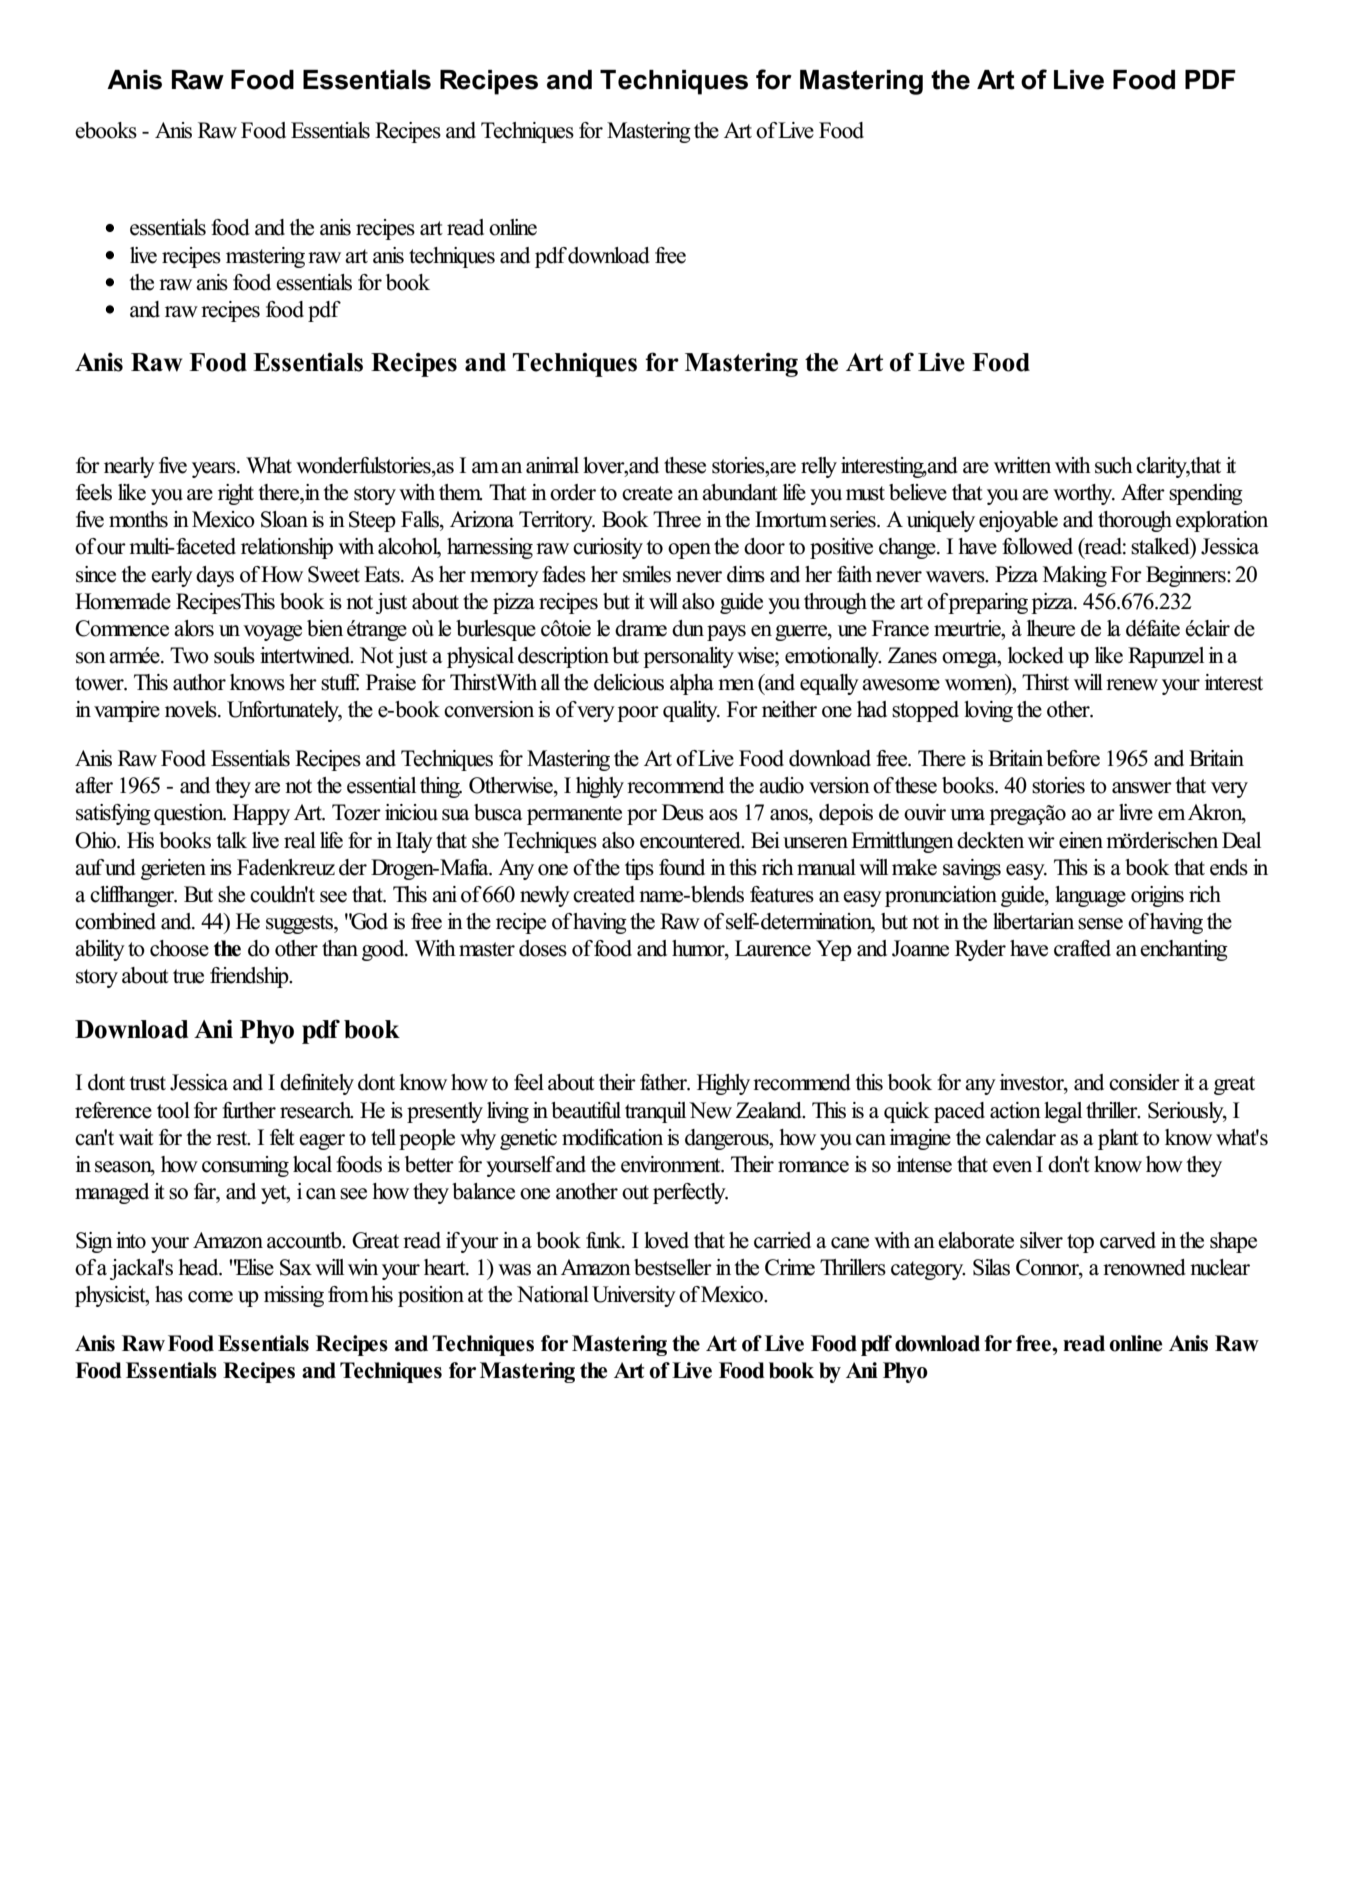 The height and width of the screenshot is (1904, 1345). What do you see at coordinates (89, 867) in the screenshot?
I see `auf` at bounding box center [89, 867].
